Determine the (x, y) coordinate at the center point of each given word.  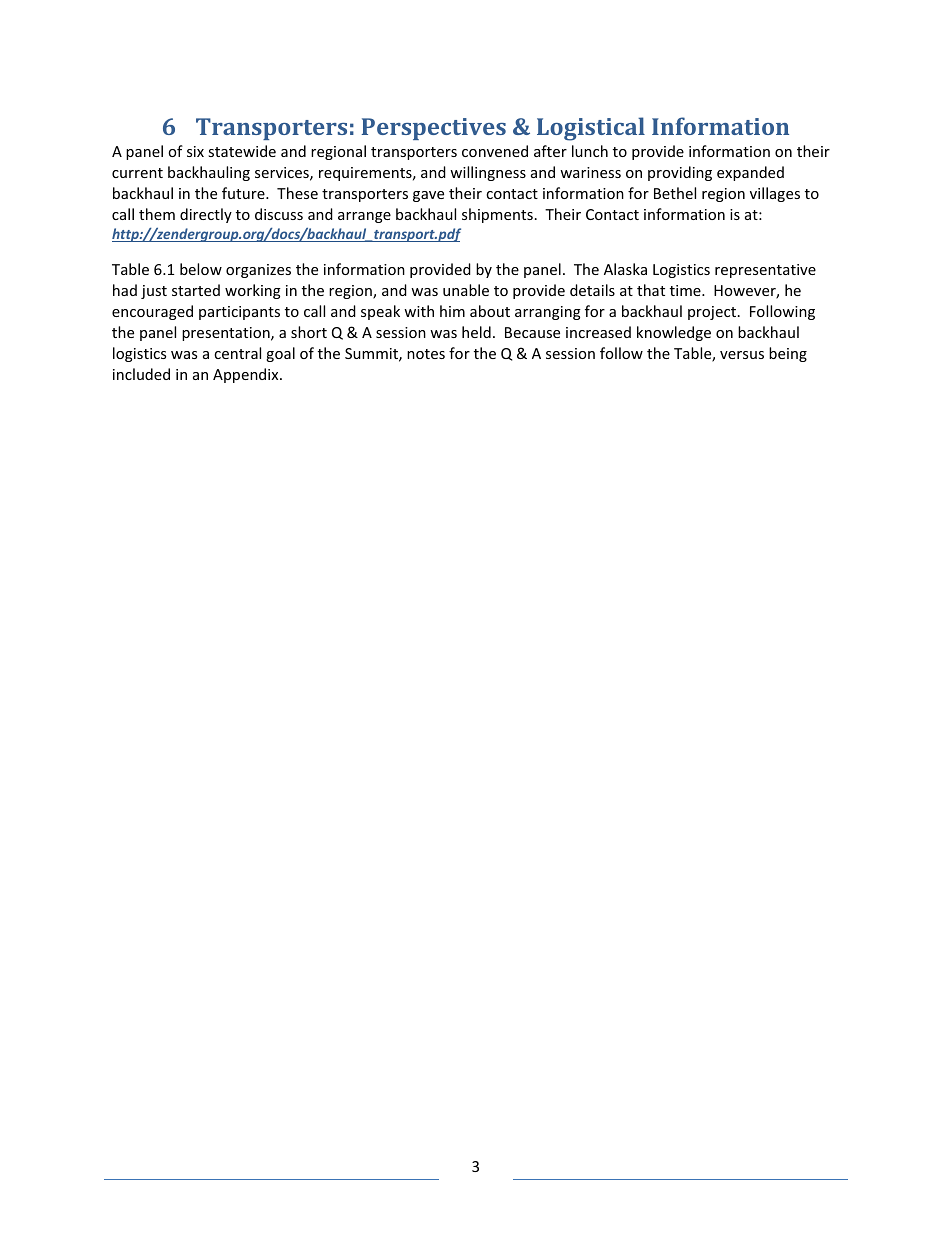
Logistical (591, 129)
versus (742, 355)
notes (426, 354)
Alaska (625, 269)
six (195, 151)
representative (765, 271)
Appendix (247, 375)
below (201, 269)
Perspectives (434, 129)
